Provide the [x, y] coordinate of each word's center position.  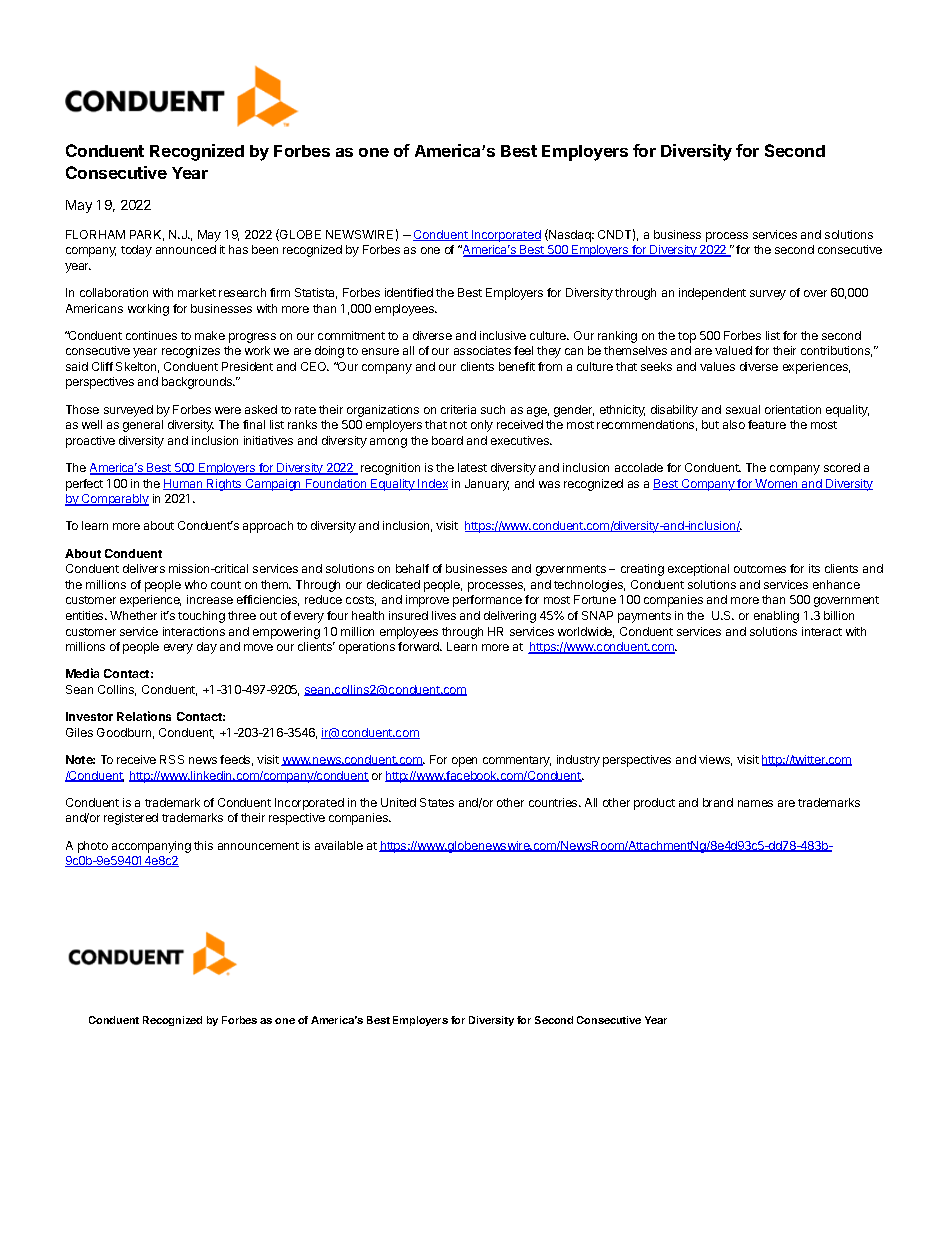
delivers [144, 568]
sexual [743, 409]
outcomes [760, 569]
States [437, 802]
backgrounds [198, 383]
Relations [144, 716]
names [755, 803]
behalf [412, 568]
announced [186, 249]
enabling [776, 617]
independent [712, 294]
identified [409, 292]
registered [131, 819]
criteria [458, 409]
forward [420, 646]
